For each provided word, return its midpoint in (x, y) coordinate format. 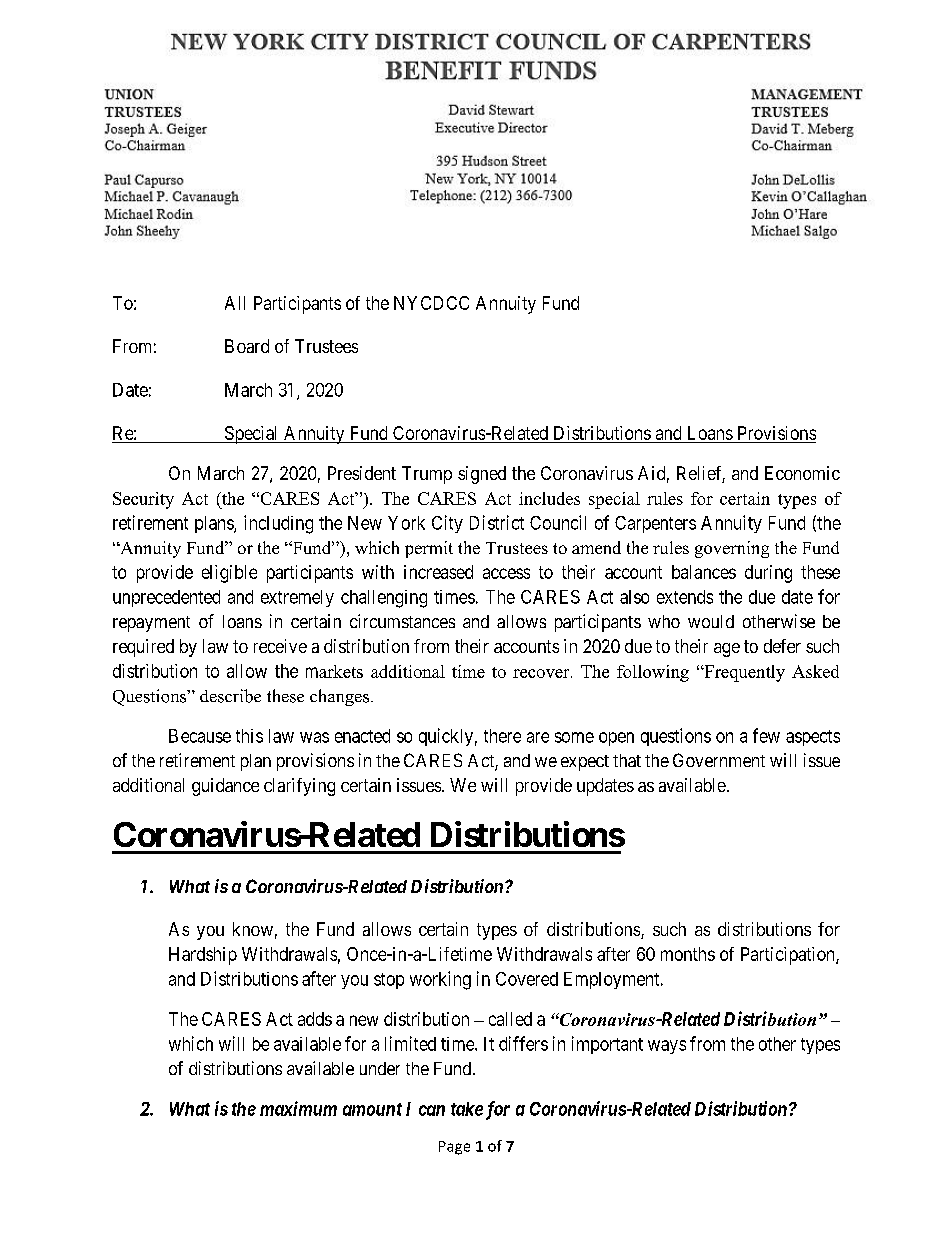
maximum (298, 1108)
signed (482, 475)
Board (247, 346)
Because (200, 736)
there (502, 736)
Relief (701, 474)
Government (719, 760)
